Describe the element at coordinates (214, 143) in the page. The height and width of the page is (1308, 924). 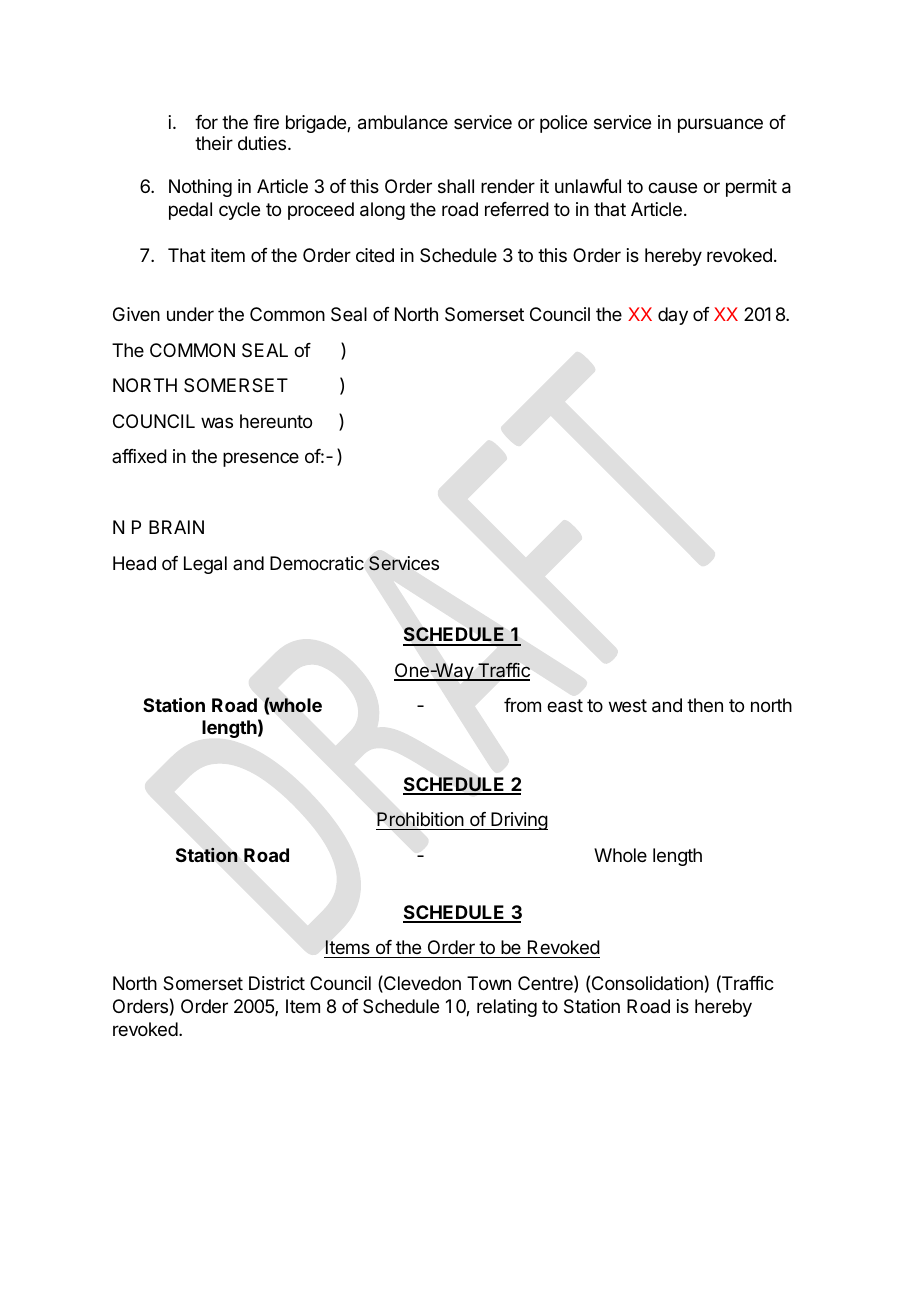
I see `their` at that location.
